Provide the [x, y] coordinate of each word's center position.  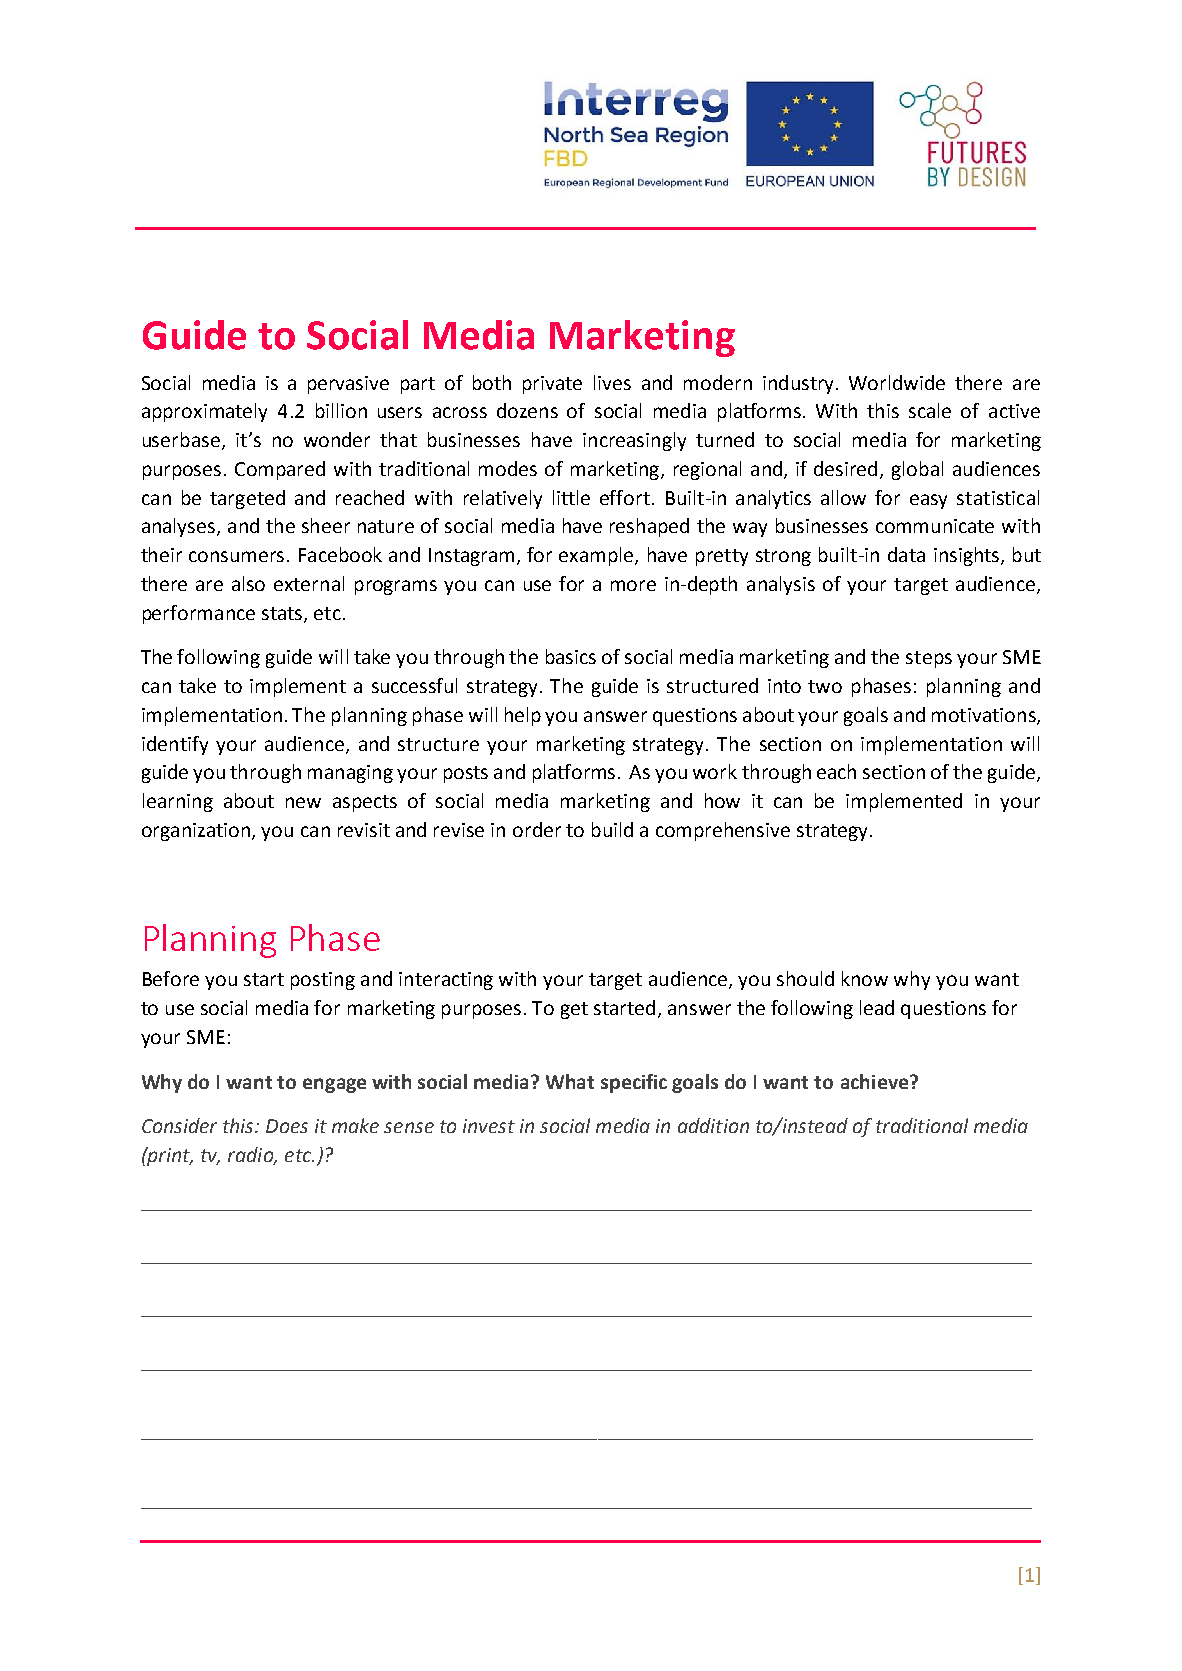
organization [197, 832]
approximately [204, 412]
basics [571, 656]
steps [929, 659]
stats [283, 614]
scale [930, 410]
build [612, 829]
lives [612, 382]
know [865, 978]
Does [287, 1126]
